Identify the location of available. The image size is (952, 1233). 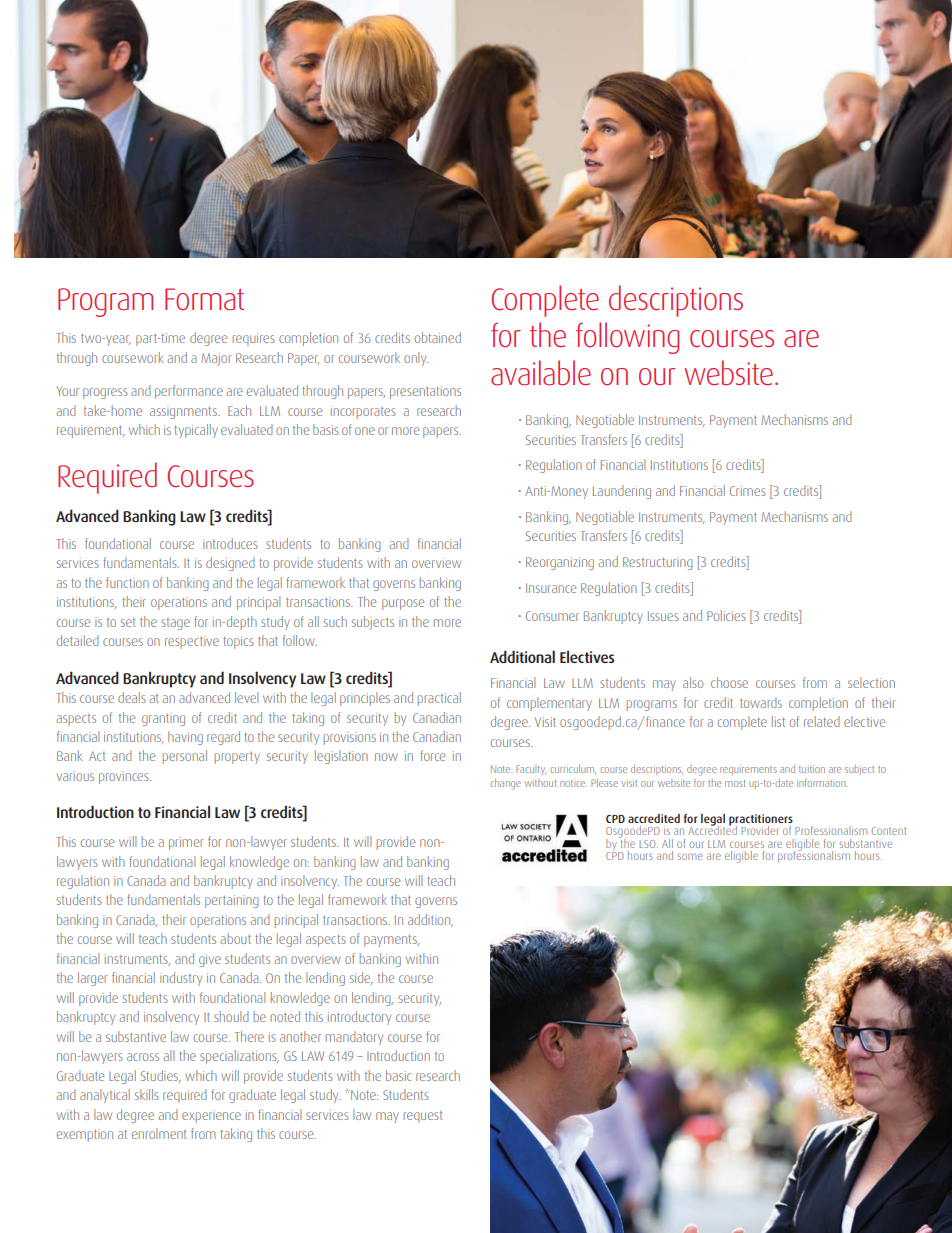
(541, 373).
